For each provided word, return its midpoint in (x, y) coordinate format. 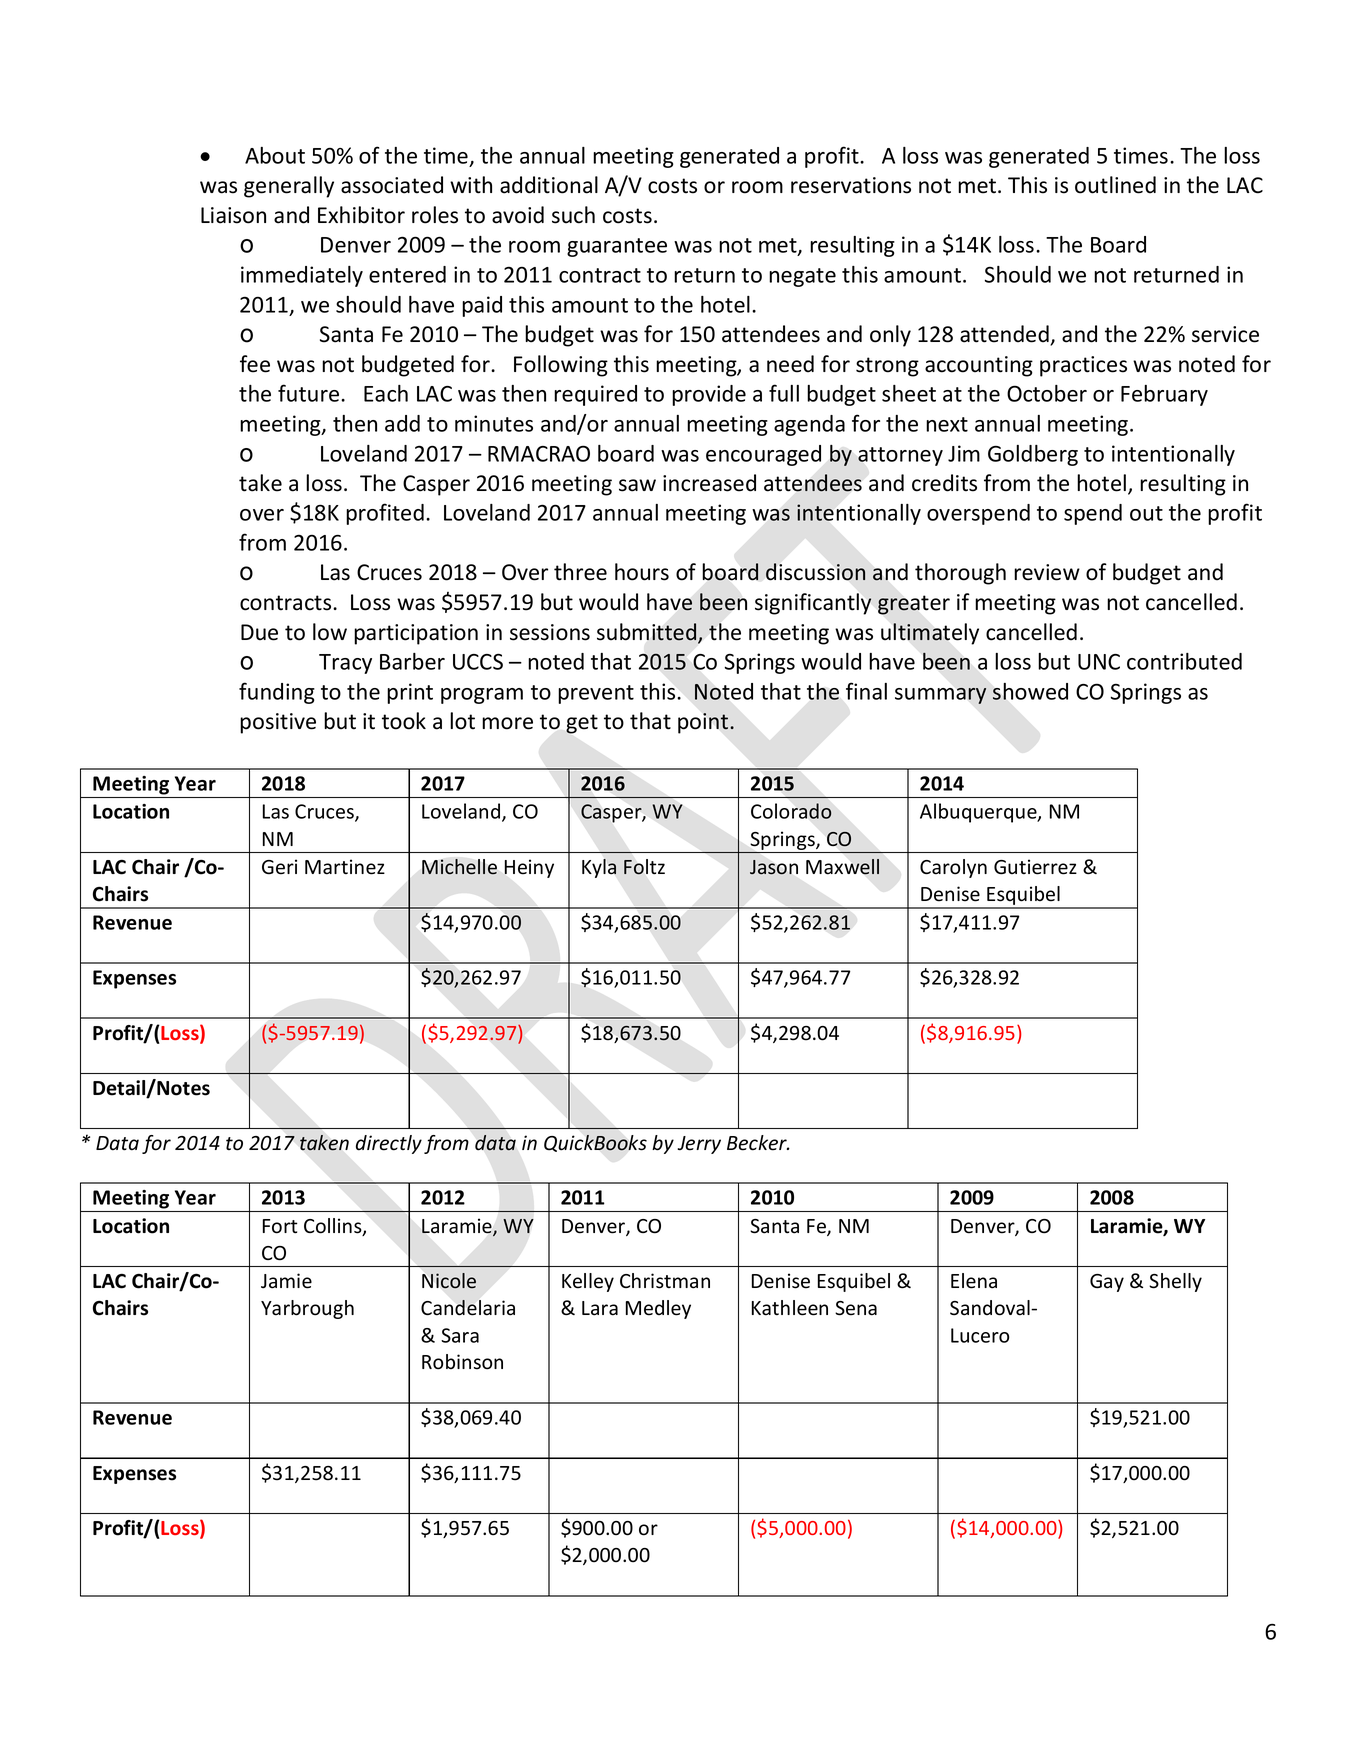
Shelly (1175, 1282)
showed (1030, 691)
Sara (460, 1335)
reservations (851, 185)
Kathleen (790, 1308)
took (404, 721)
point (704, 723)
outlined (1115, 185)
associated (392, 185)
